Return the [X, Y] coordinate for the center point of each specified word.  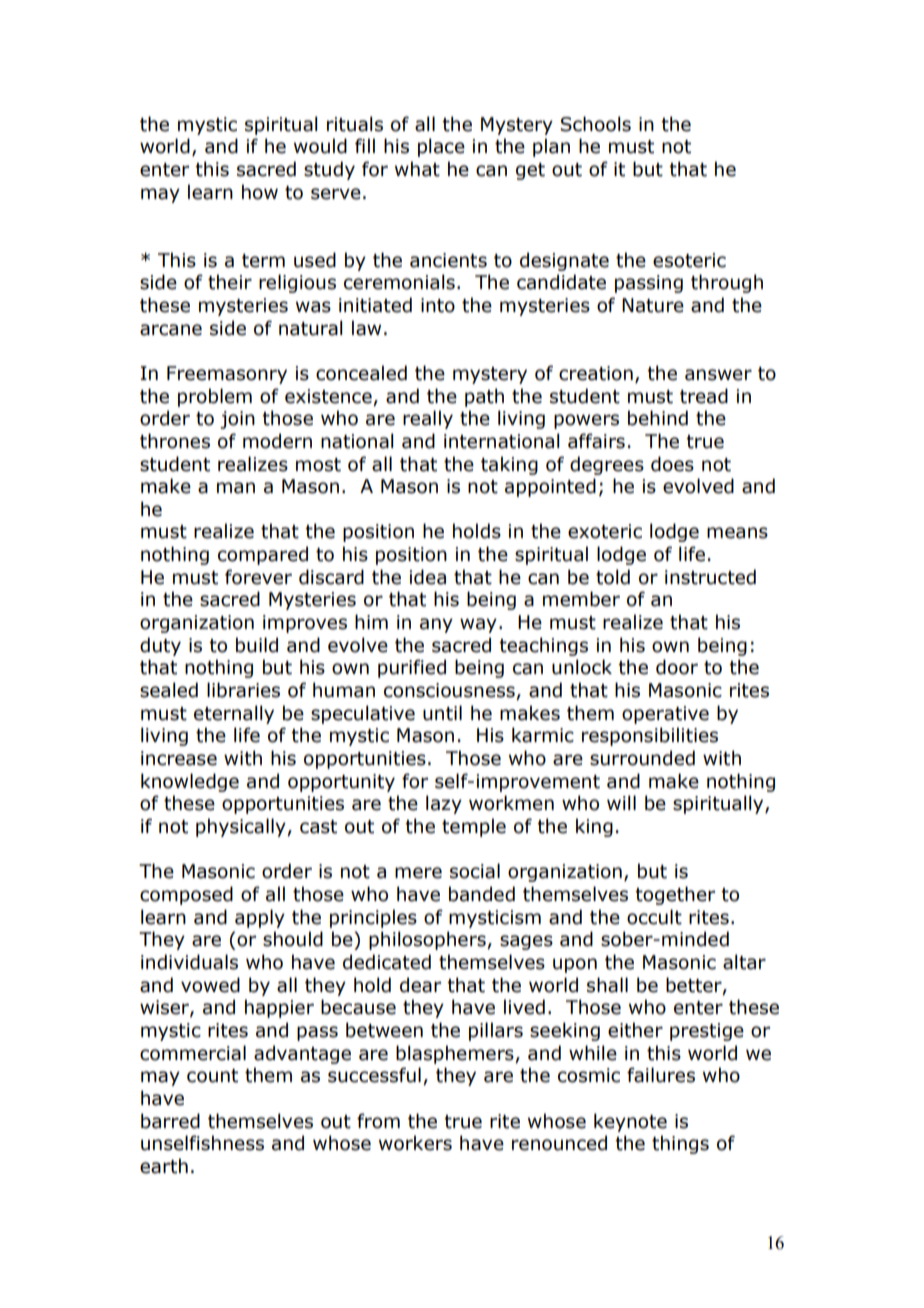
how [260, 192]
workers [415, 1143]
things [680, 1144]
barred [170, 1121]
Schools [595, 124]
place [441, 147]
